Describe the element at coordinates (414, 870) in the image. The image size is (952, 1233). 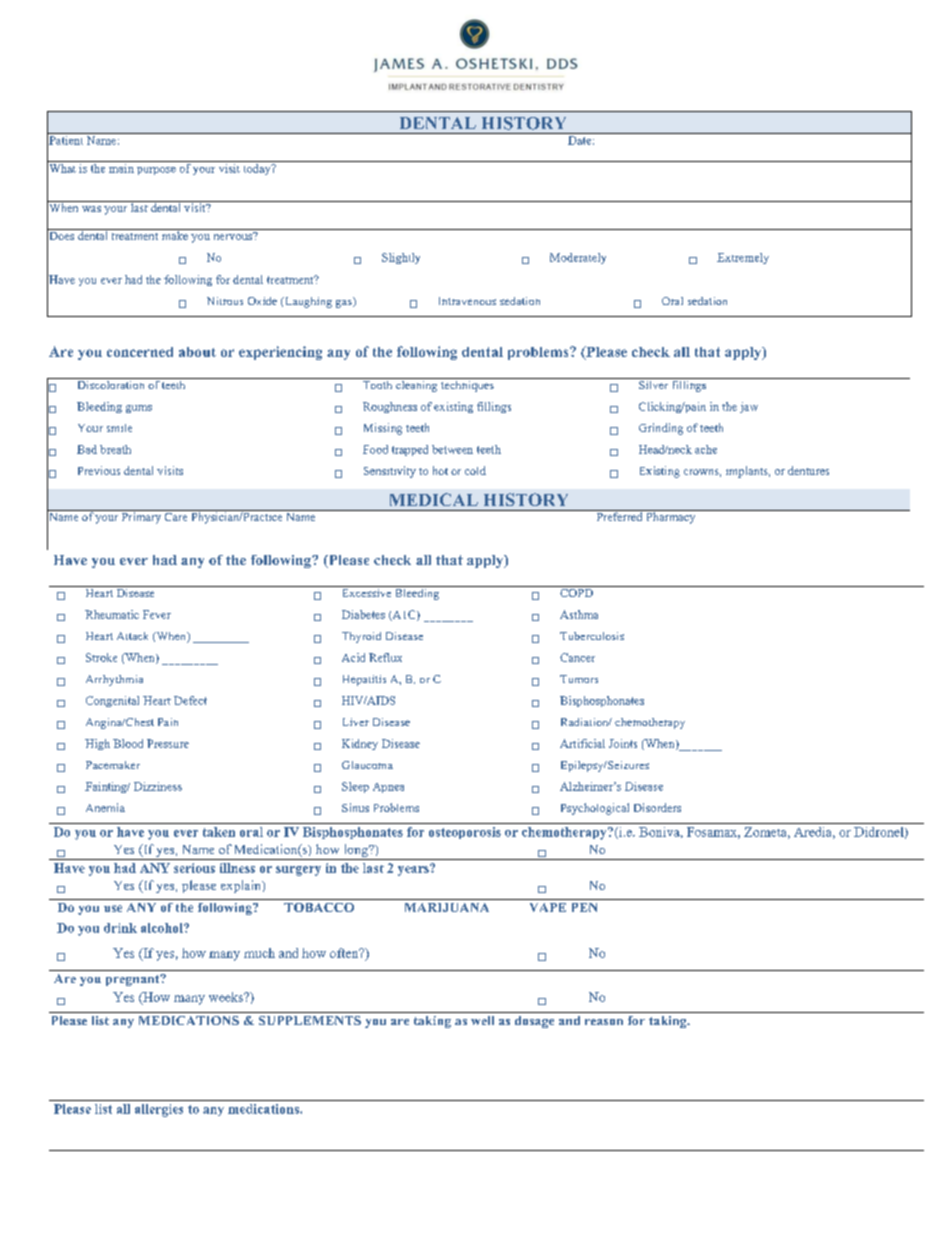
I see `years` at that location.
